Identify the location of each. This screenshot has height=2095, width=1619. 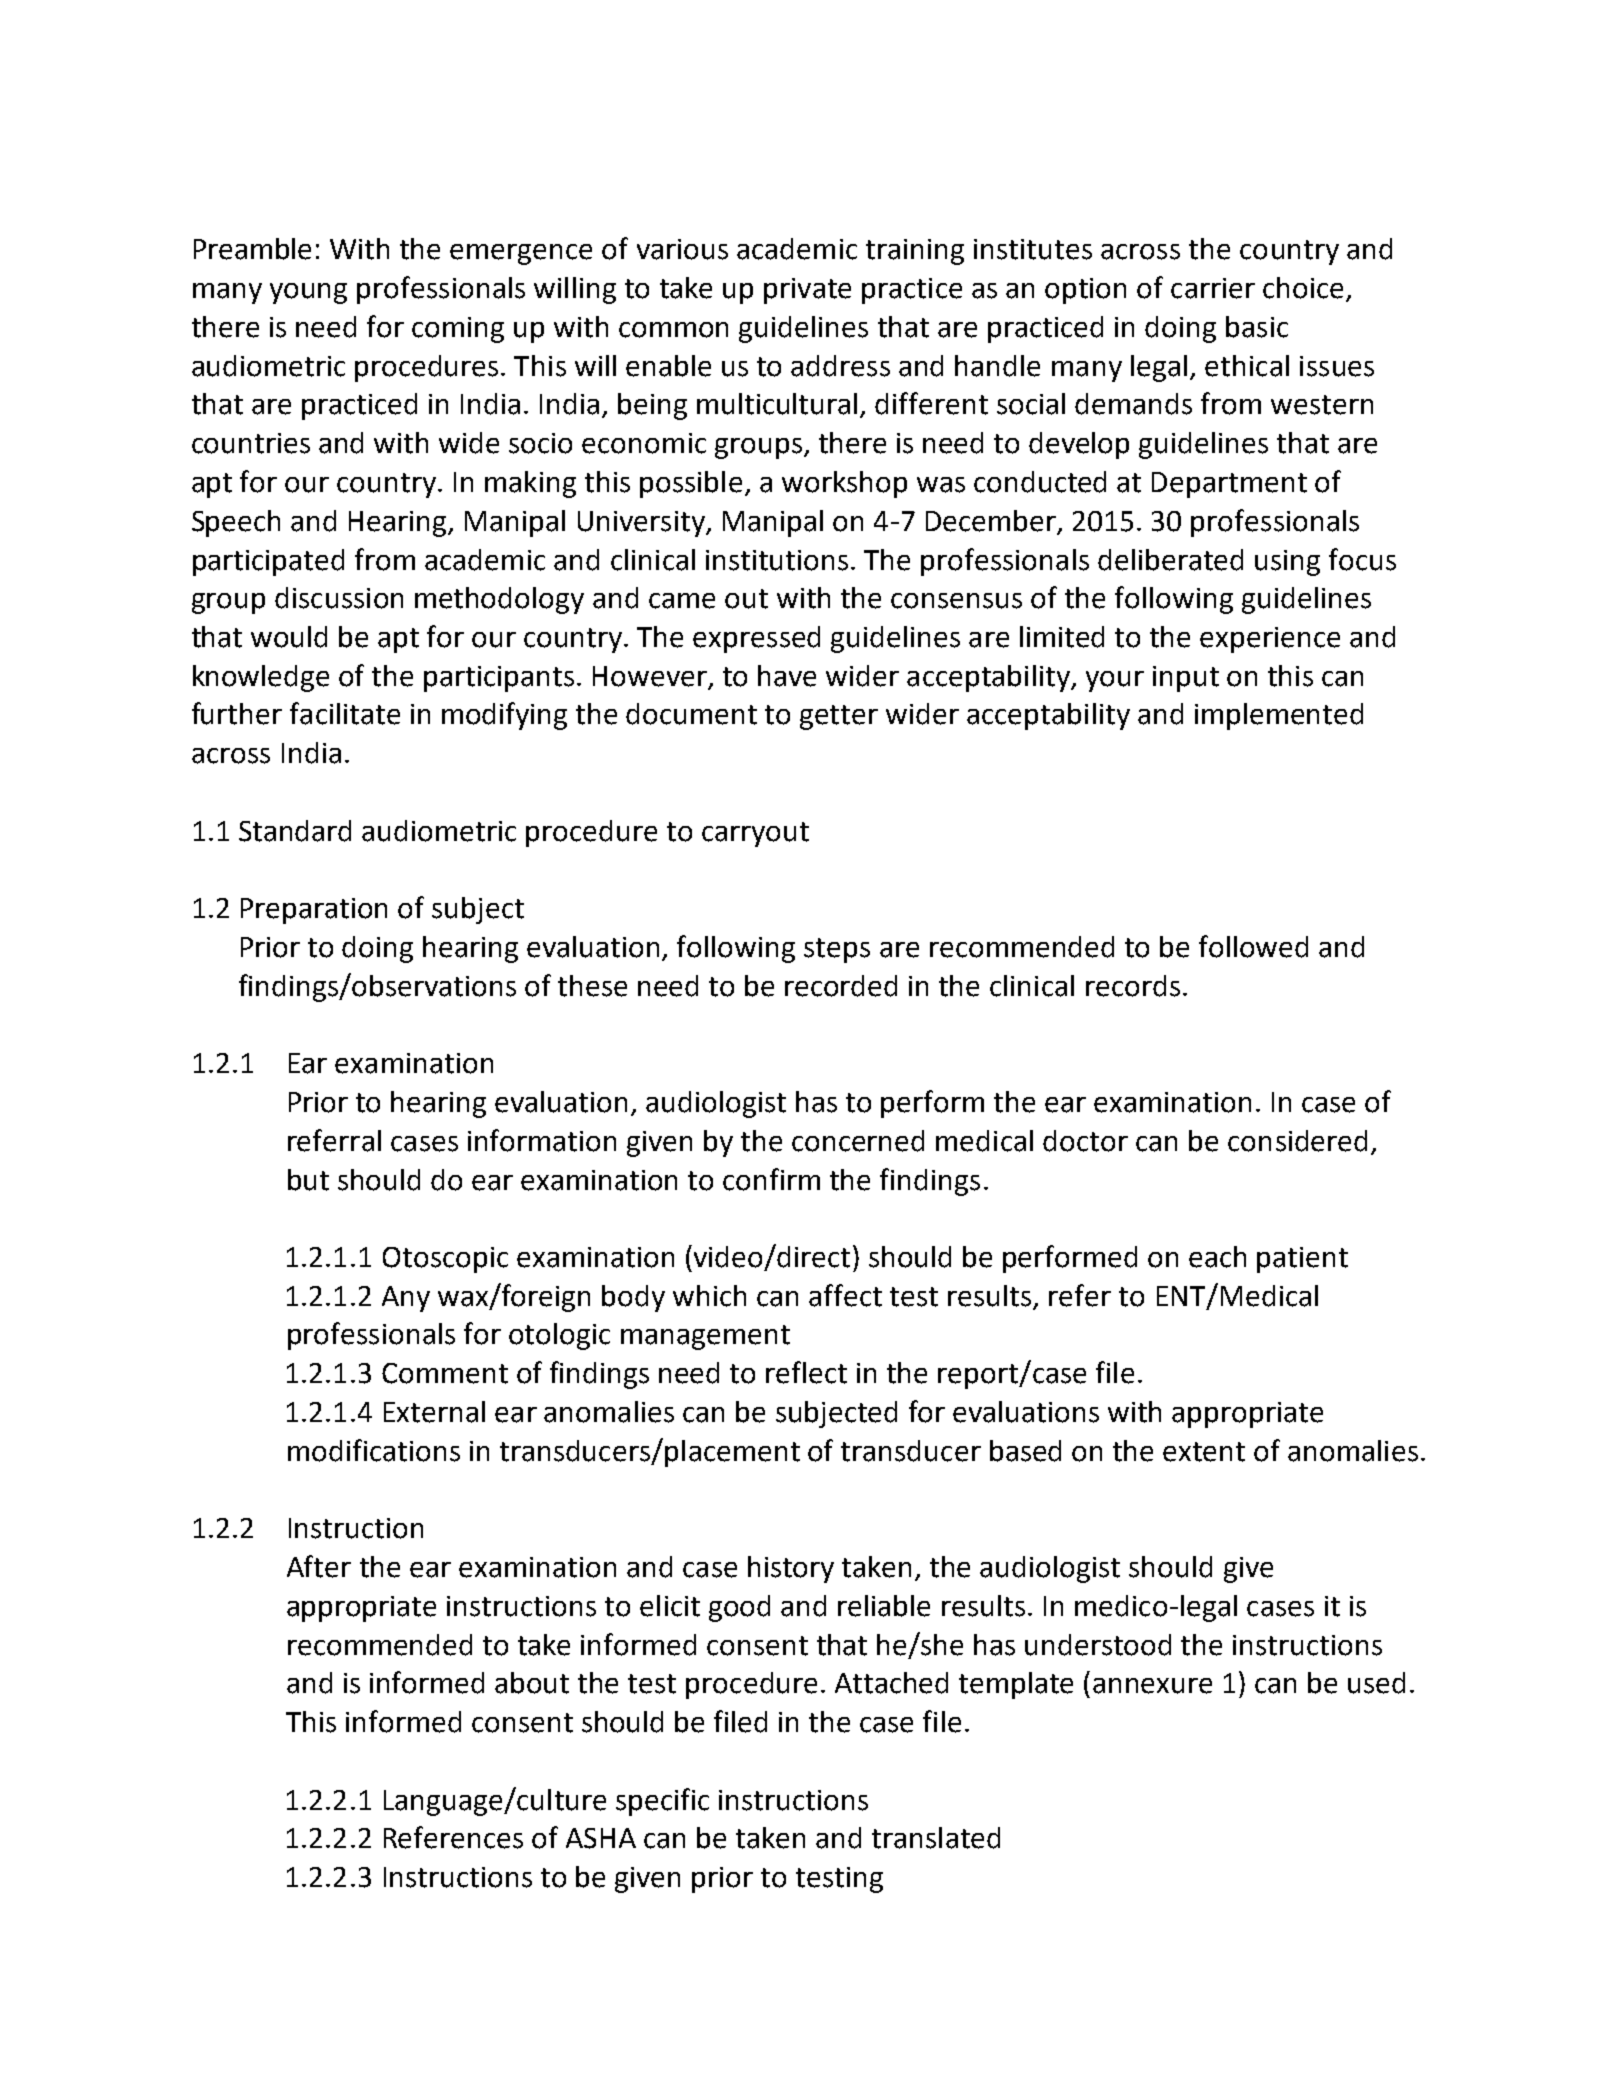
(1217, 1257).
